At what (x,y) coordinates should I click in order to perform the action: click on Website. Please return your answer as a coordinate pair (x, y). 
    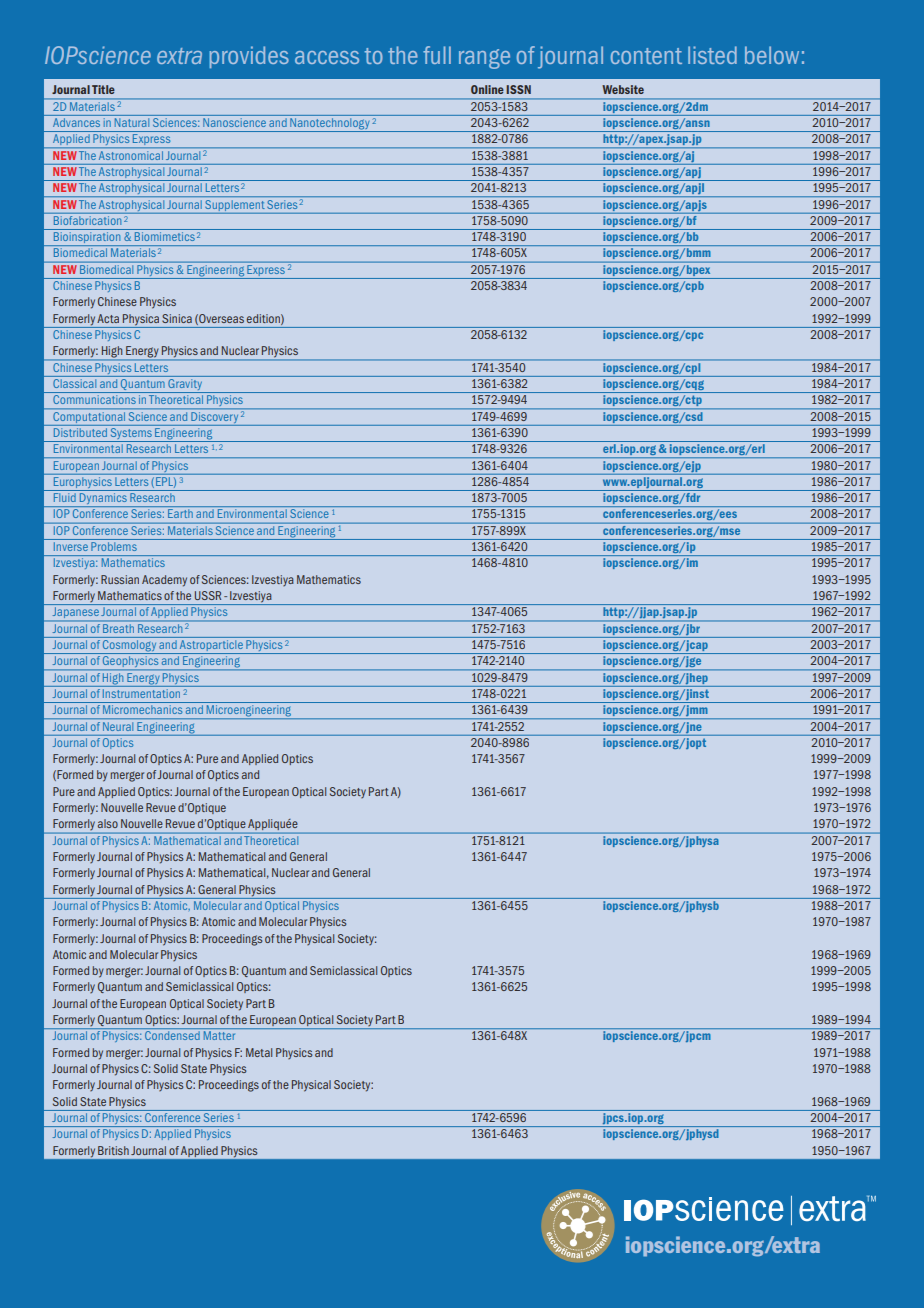
    Looking at the image, I should click on (623, 89).
